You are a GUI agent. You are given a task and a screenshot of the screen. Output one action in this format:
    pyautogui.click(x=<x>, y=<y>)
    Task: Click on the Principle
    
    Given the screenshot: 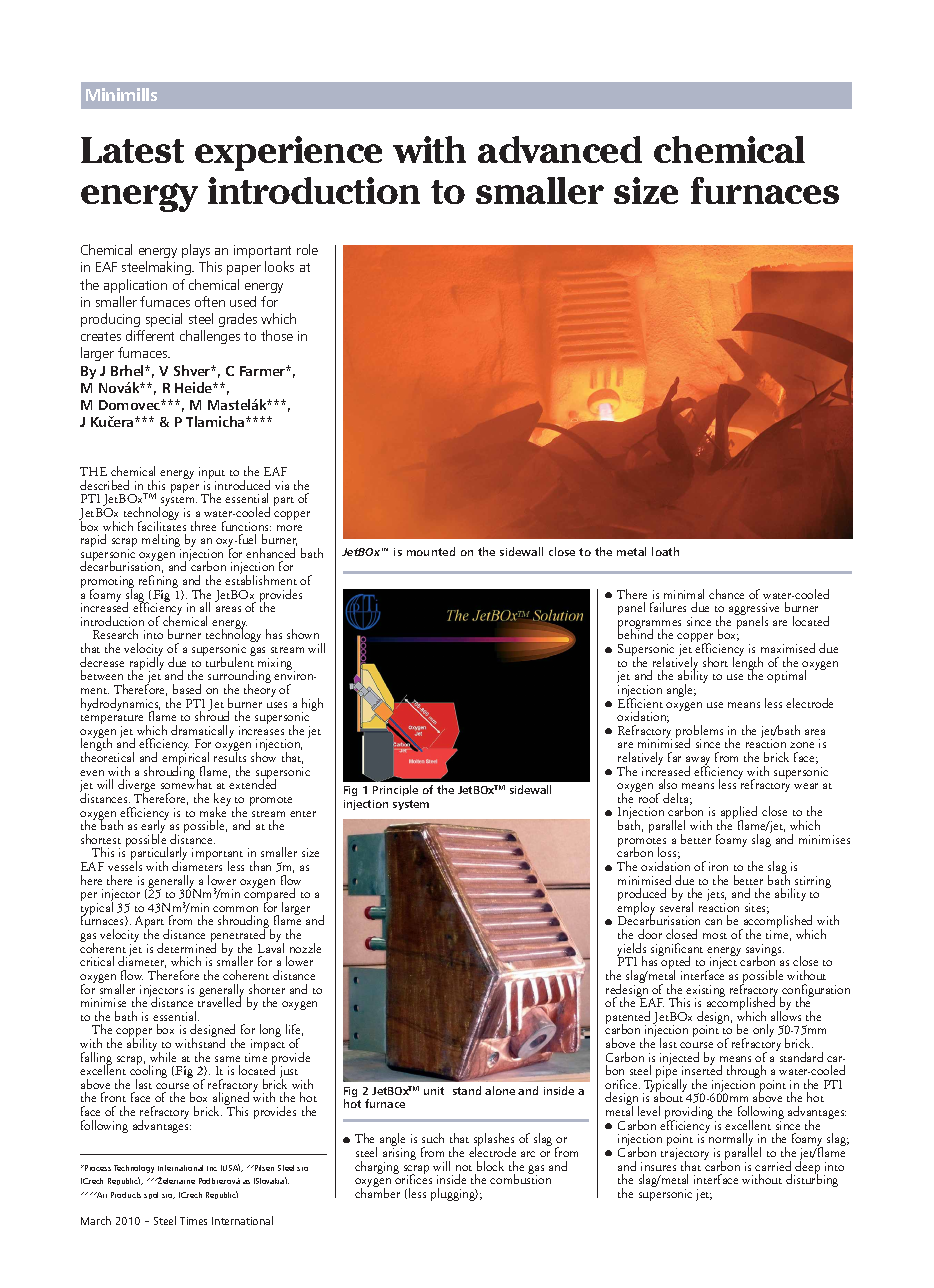 What is the action you would take?
    pyautogui.click(x=395, y=790)
